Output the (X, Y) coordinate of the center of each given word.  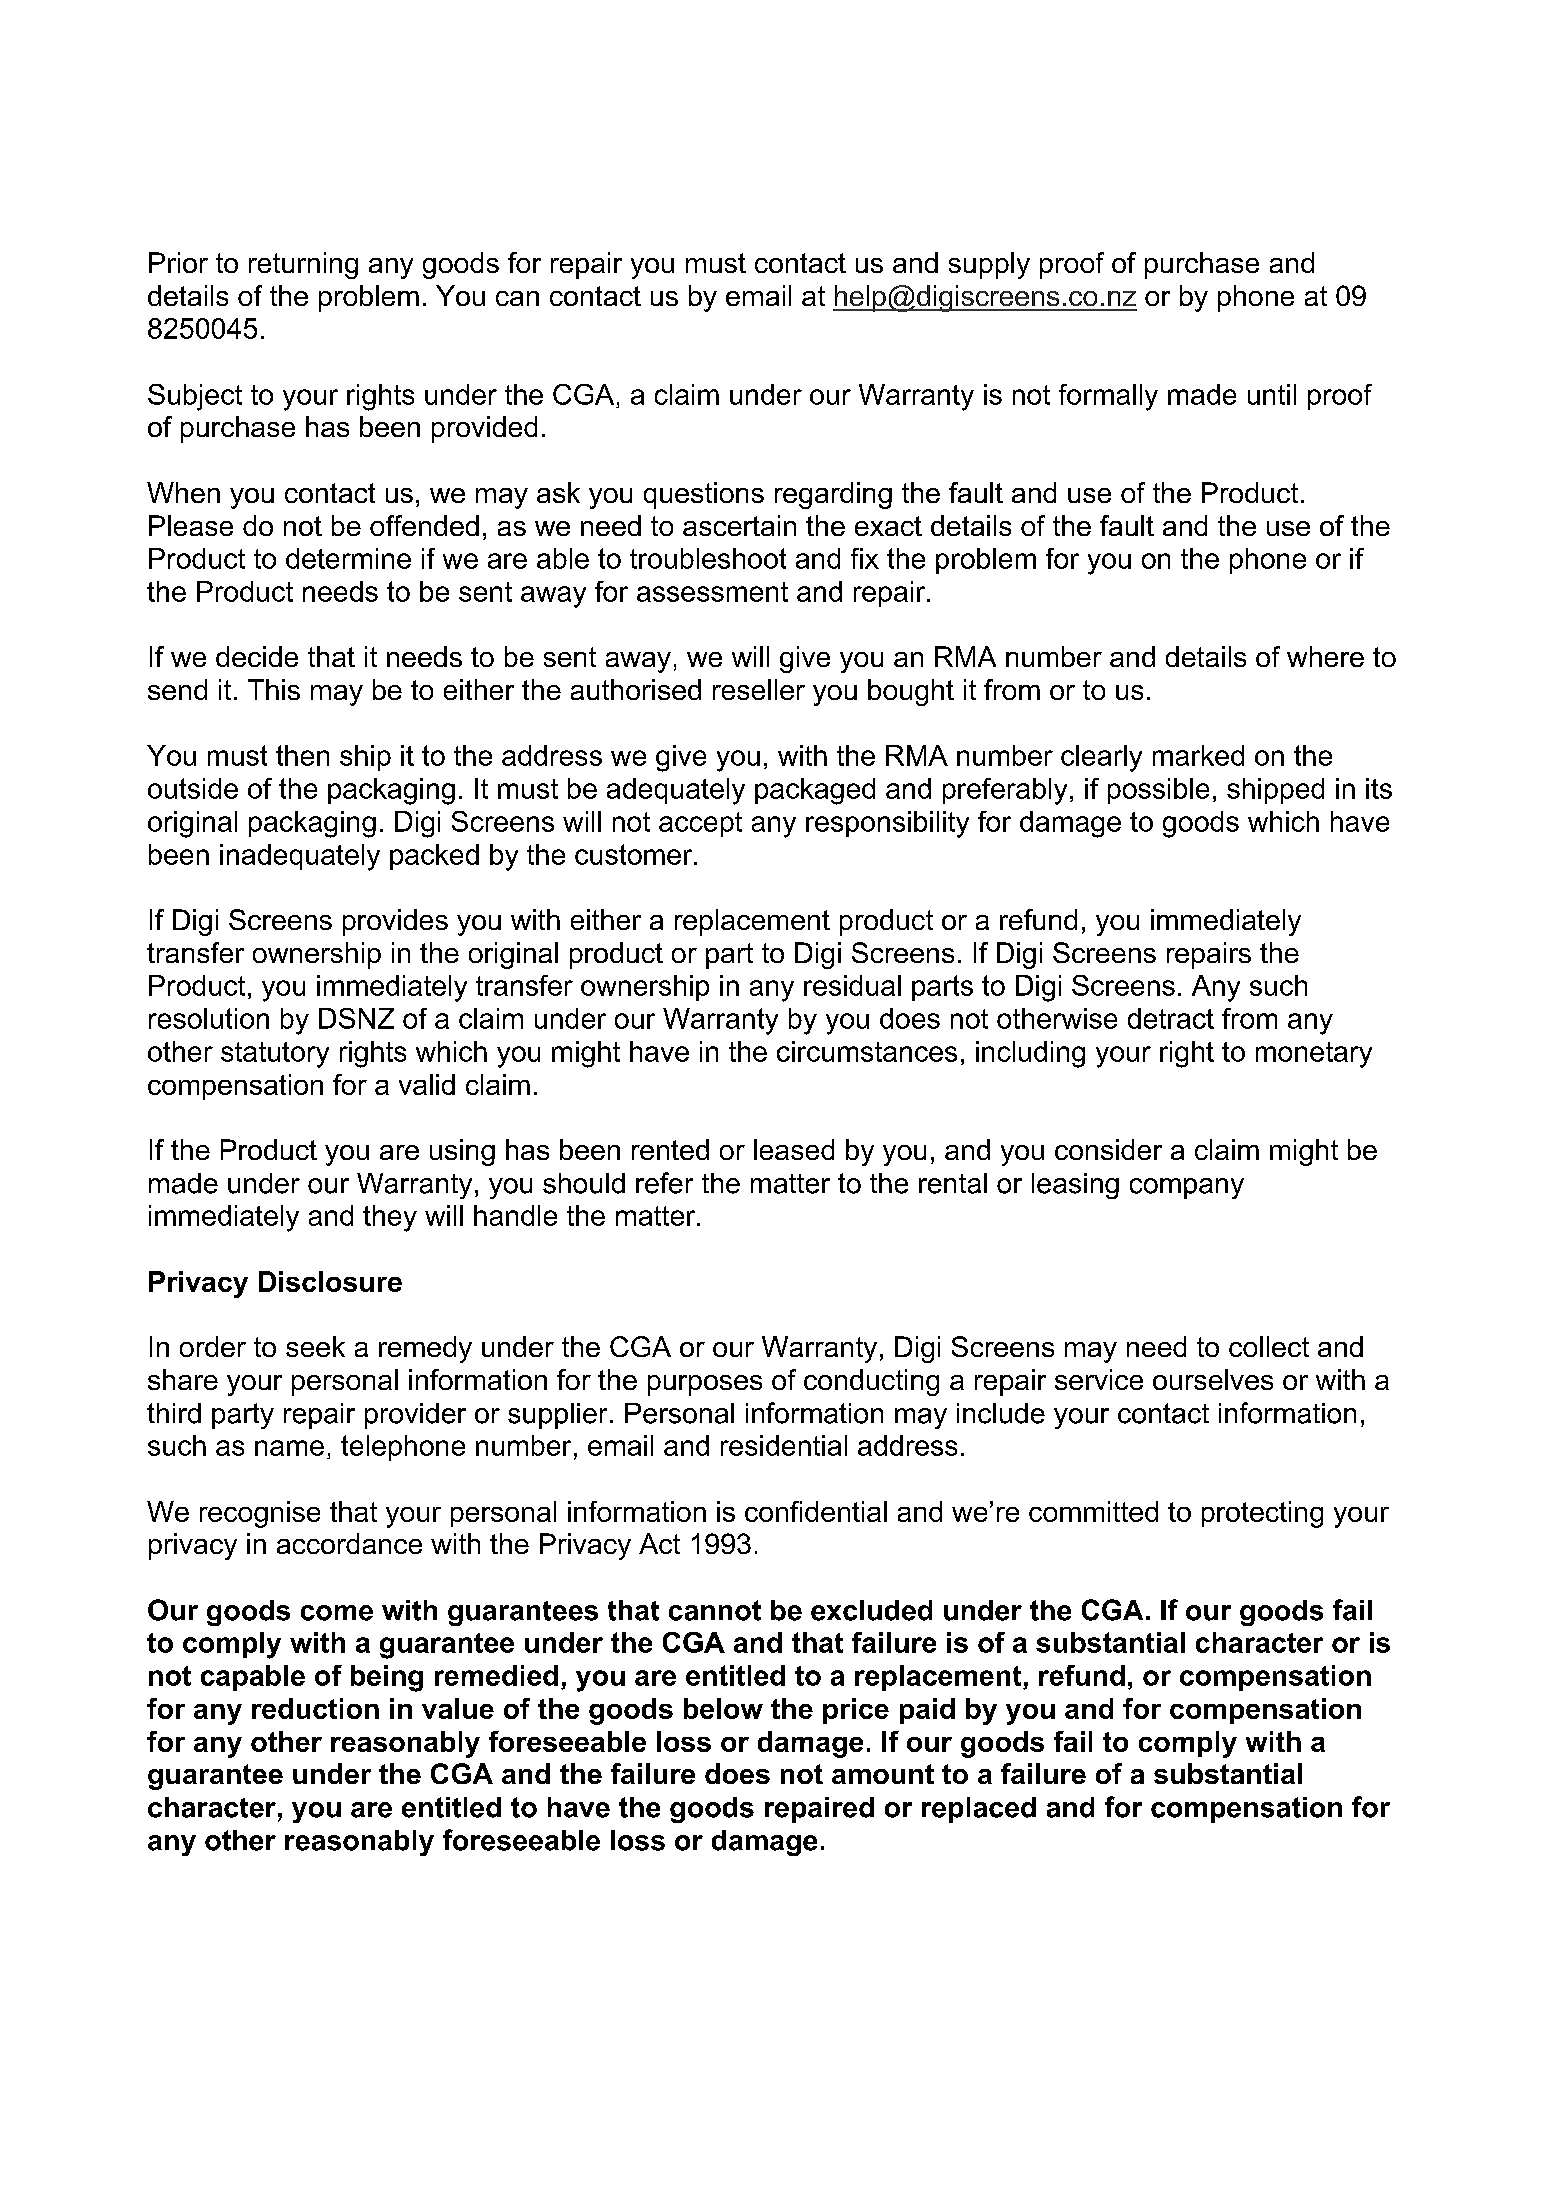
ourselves (1213, 1379)
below (723, 1708)
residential (784, 1445)
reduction (315, 1708)
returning (303, 265)
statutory (275, 1055)
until (1272, 394)
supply (989, 265)
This (274, 689)
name (289, 1448)
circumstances (867, 1051)
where (1325, 656)
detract (1171, 1018)
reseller (759, 689)
